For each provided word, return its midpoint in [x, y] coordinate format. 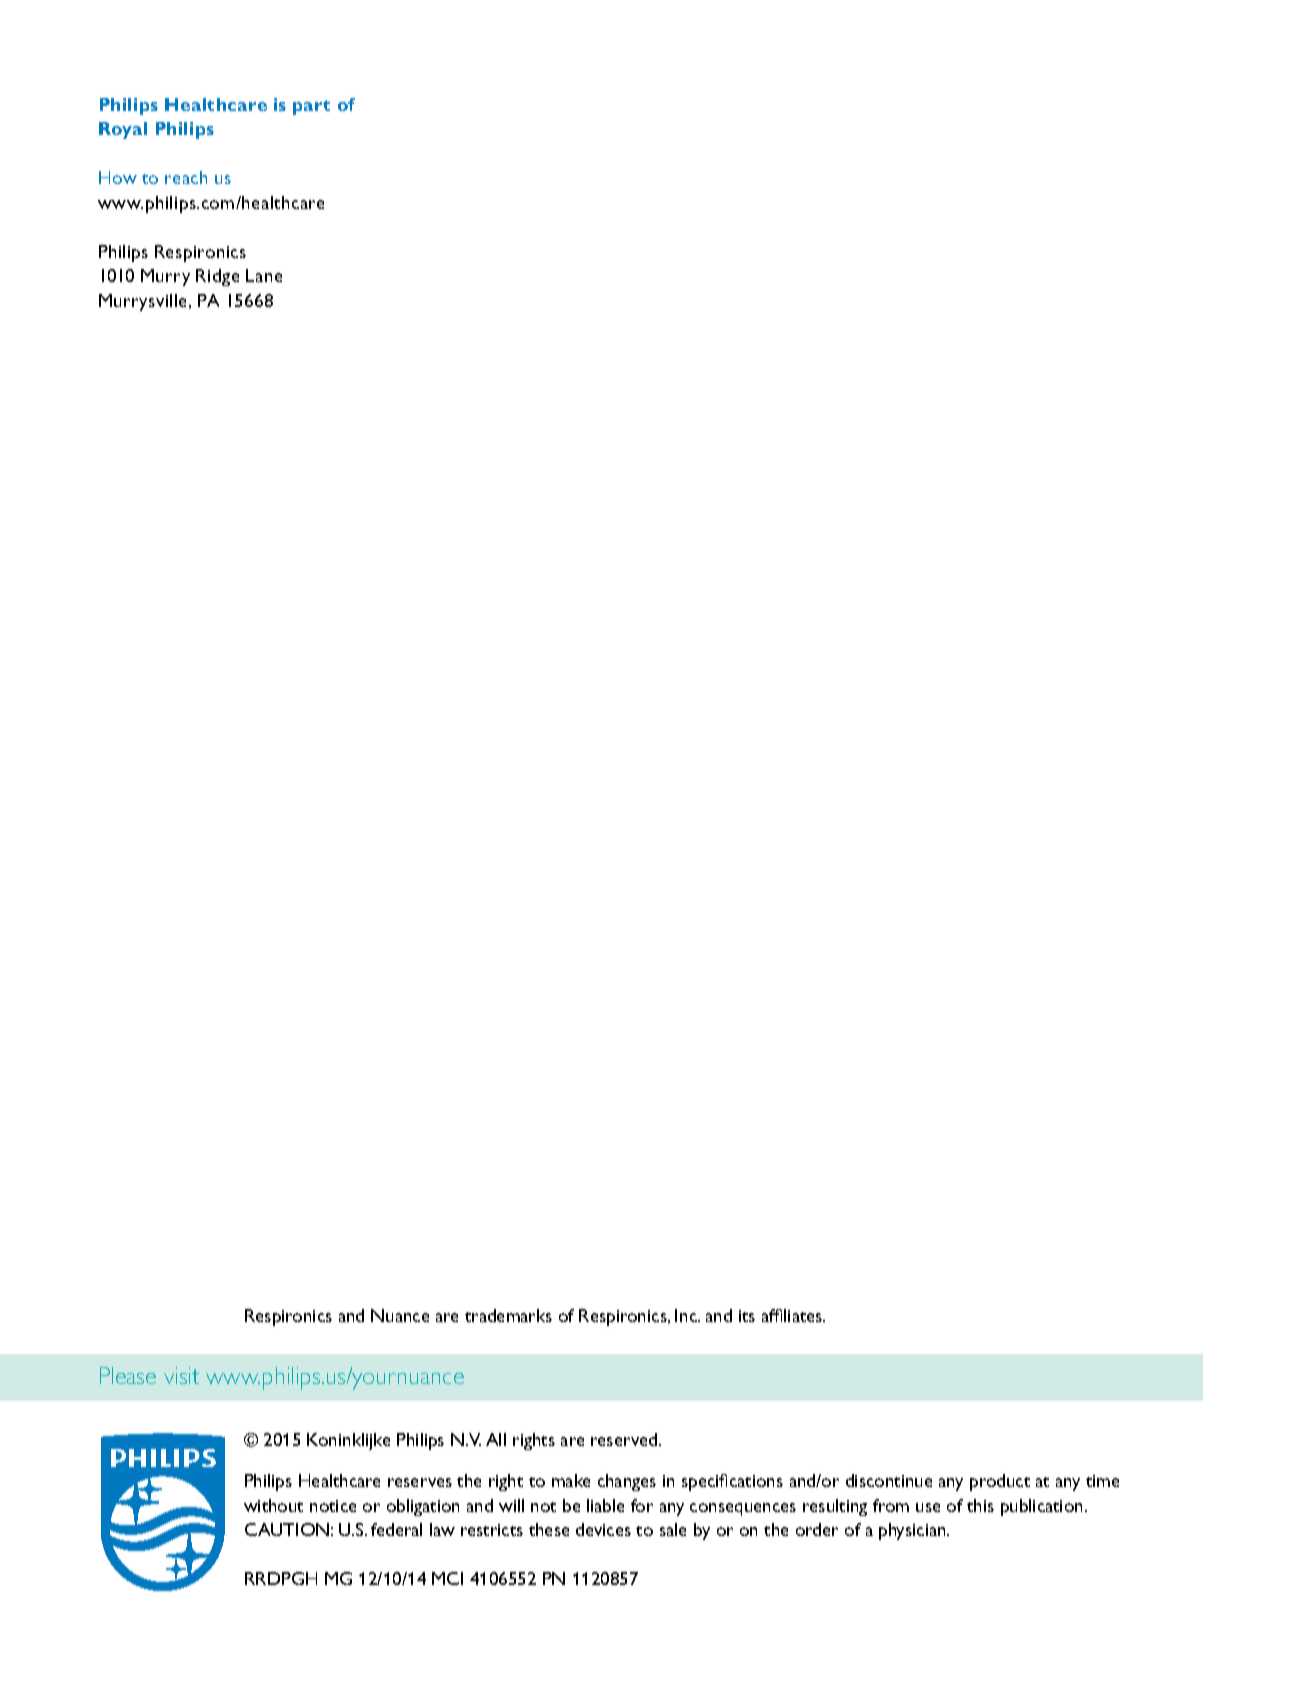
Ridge [217, 277]
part [311, 107]
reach [186, 177]
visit [181, 1375]
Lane [264, 275]
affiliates [793, 1315]
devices [603, 1529]
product [1000, 1482]
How [118, 177]
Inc [687, 1315]
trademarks [508, 1315]
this [980, 1505]
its [747, 1316]
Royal [123, 130]
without [273, 1505]
